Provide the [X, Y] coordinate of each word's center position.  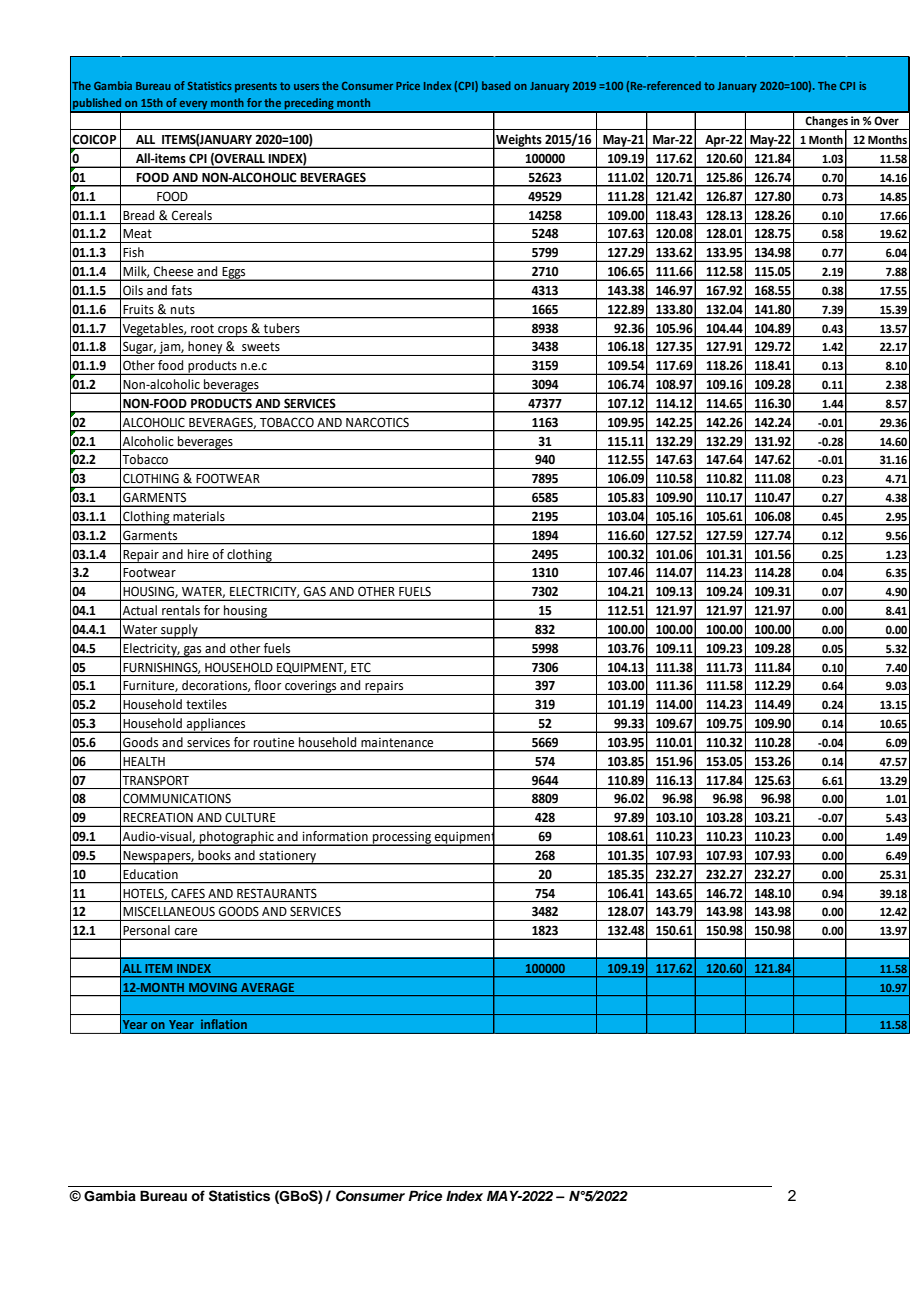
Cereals [192, 215]
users [306, 87]
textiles [206, 704]
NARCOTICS [377, 422]
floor [267, 685]
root [202, 329]
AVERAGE [267, 987]
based [496, 85]
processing [402, 839]
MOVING [213, 987]
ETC [361, 667]
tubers [282, 328]
